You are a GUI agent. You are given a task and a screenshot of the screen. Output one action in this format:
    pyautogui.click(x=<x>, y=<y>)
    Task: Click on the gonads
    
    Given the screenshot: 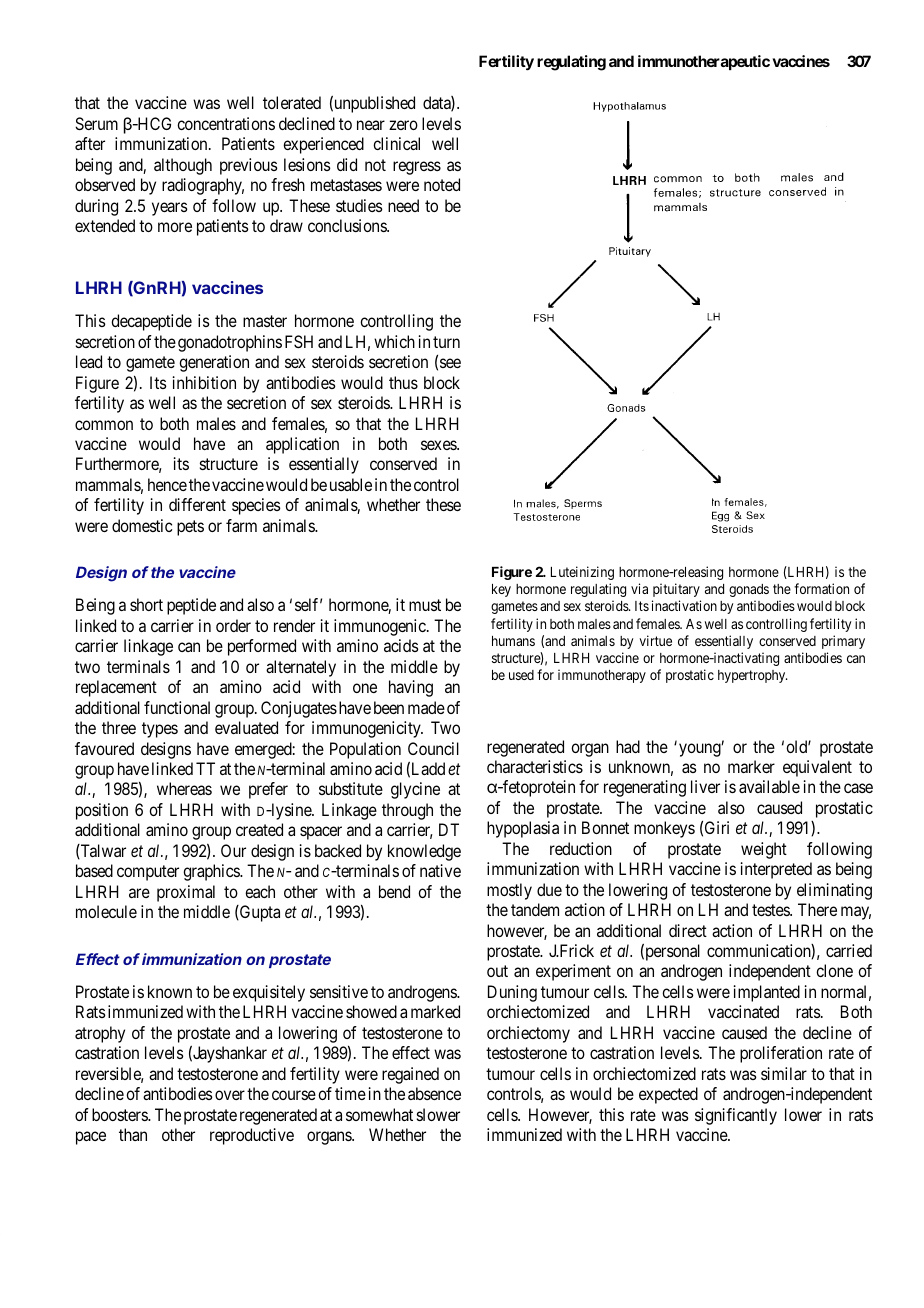 What is the action you would take?
    pyautogui.click(x=749, y=590)
